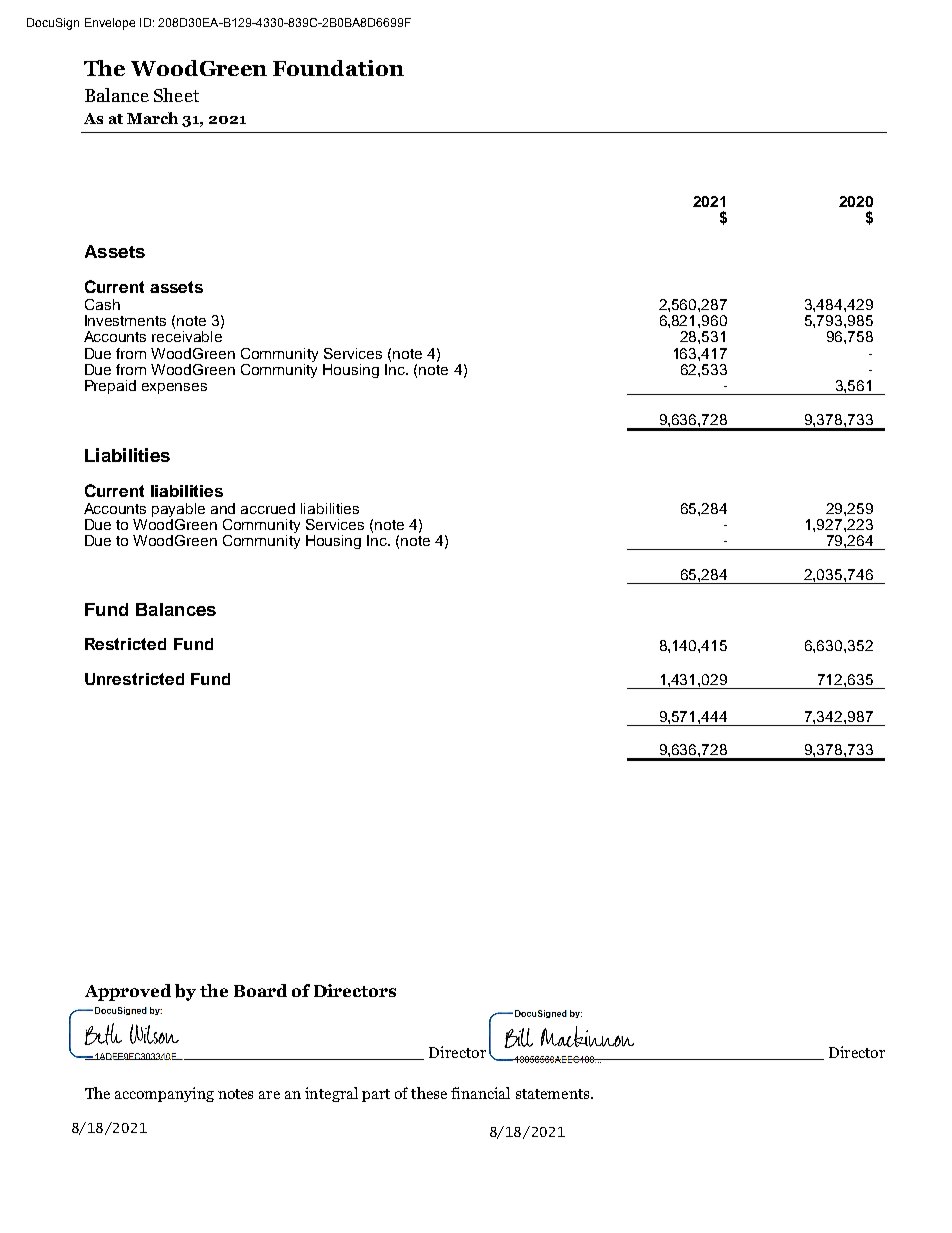 The height and width of the image is (1233, 952). Describe the element at coordinates (223, 508) in the image. I see `and` at that location.
